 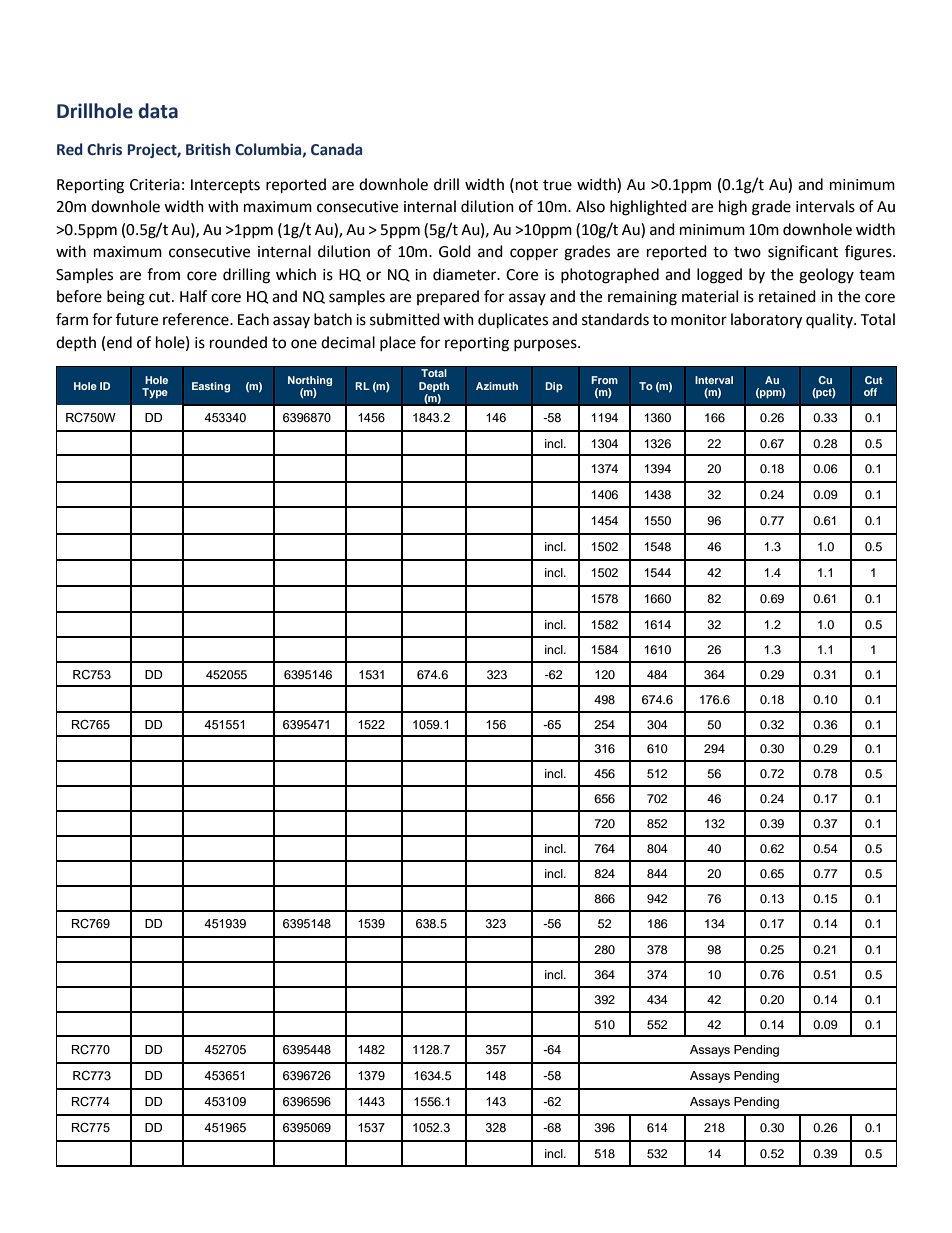 I want to click on significant, so click(x=803, y=253).
